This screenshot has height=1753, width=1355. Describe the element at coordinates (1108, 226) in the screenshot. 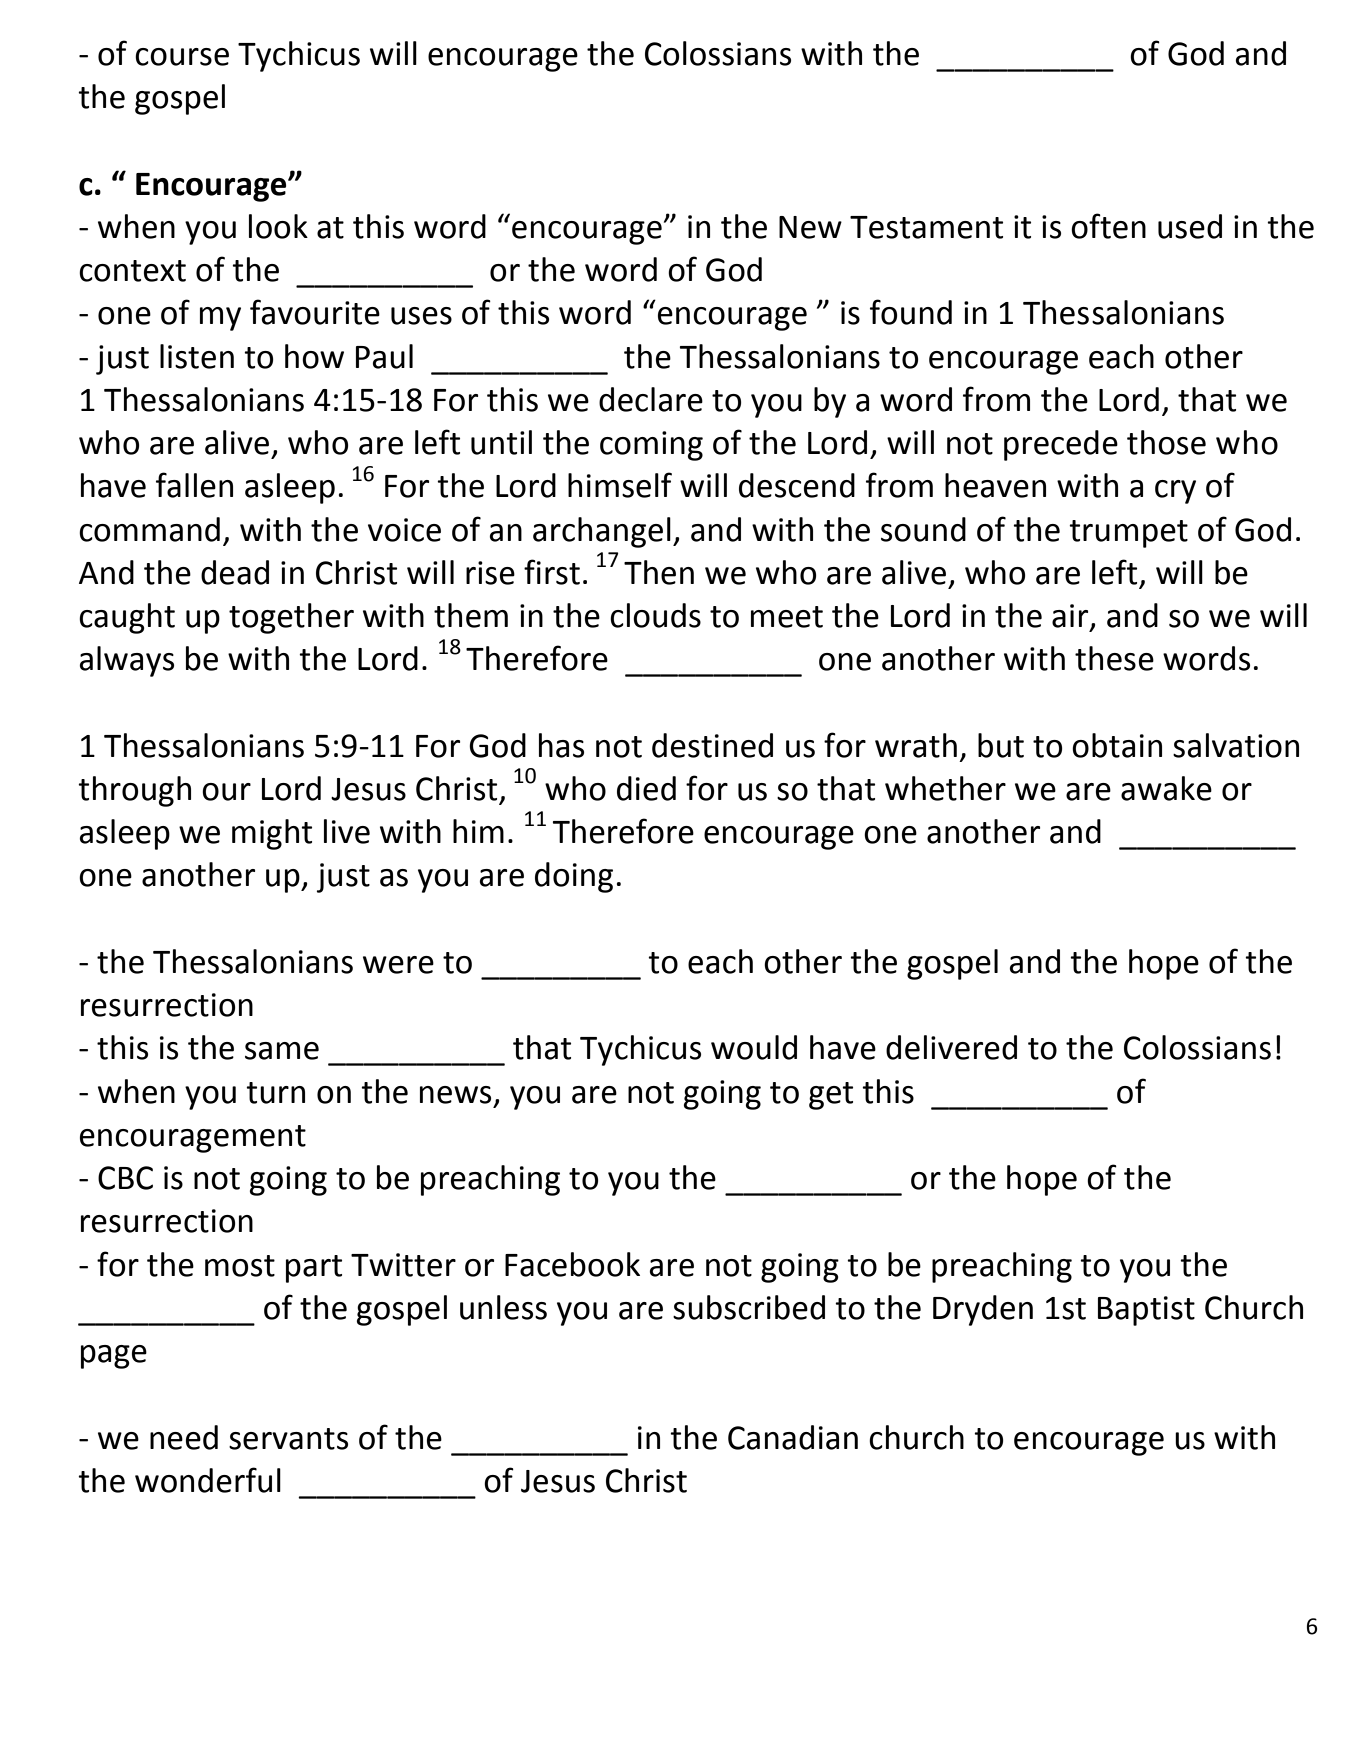

I see `often` at that location.
